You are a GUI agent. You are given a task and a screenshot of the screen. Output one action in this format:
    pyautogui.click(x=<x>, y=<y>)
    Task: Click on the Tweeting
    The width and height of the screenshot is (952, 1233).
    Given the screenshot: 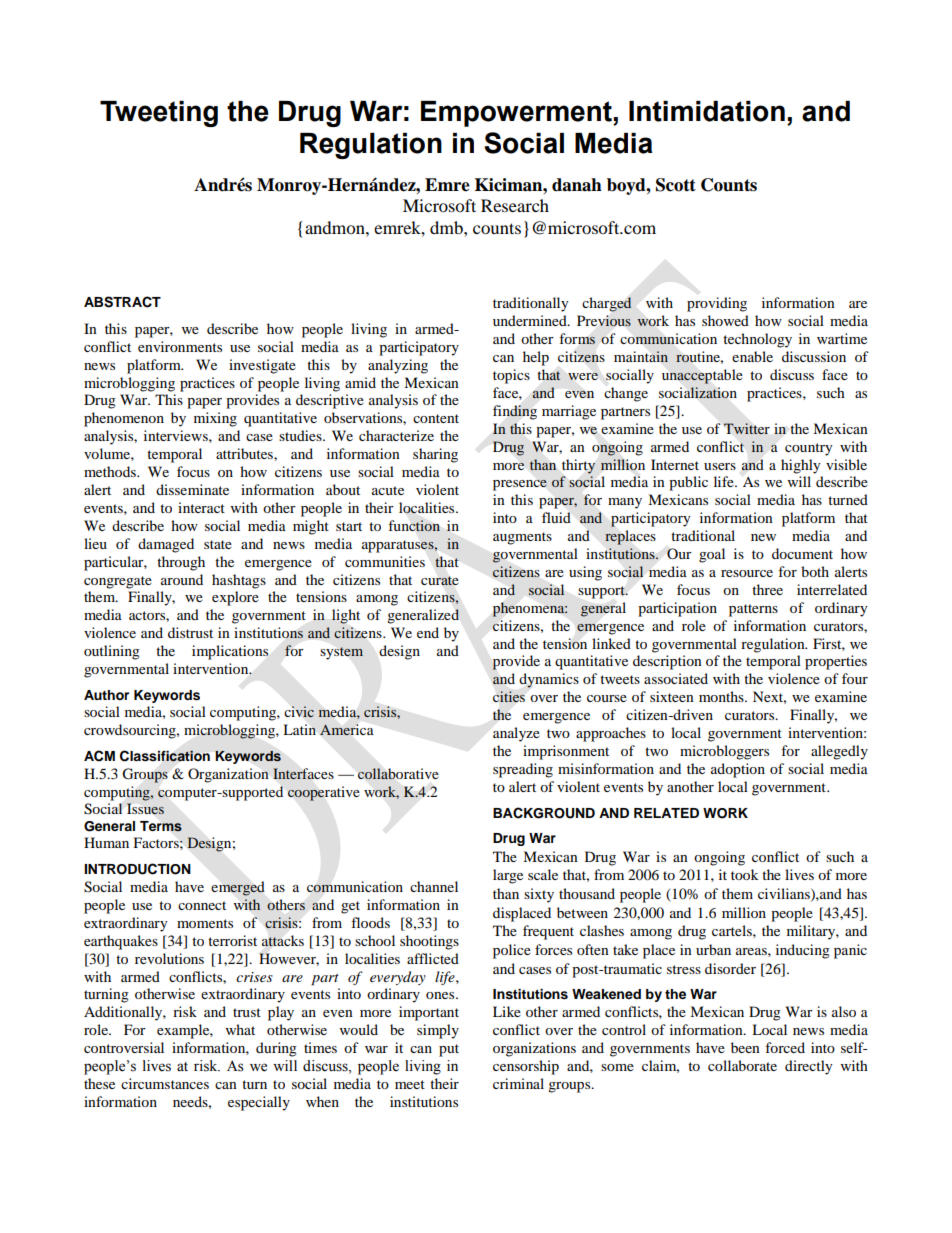 What is the action you would take?
    pyautogui.click(x=159, y=114)
